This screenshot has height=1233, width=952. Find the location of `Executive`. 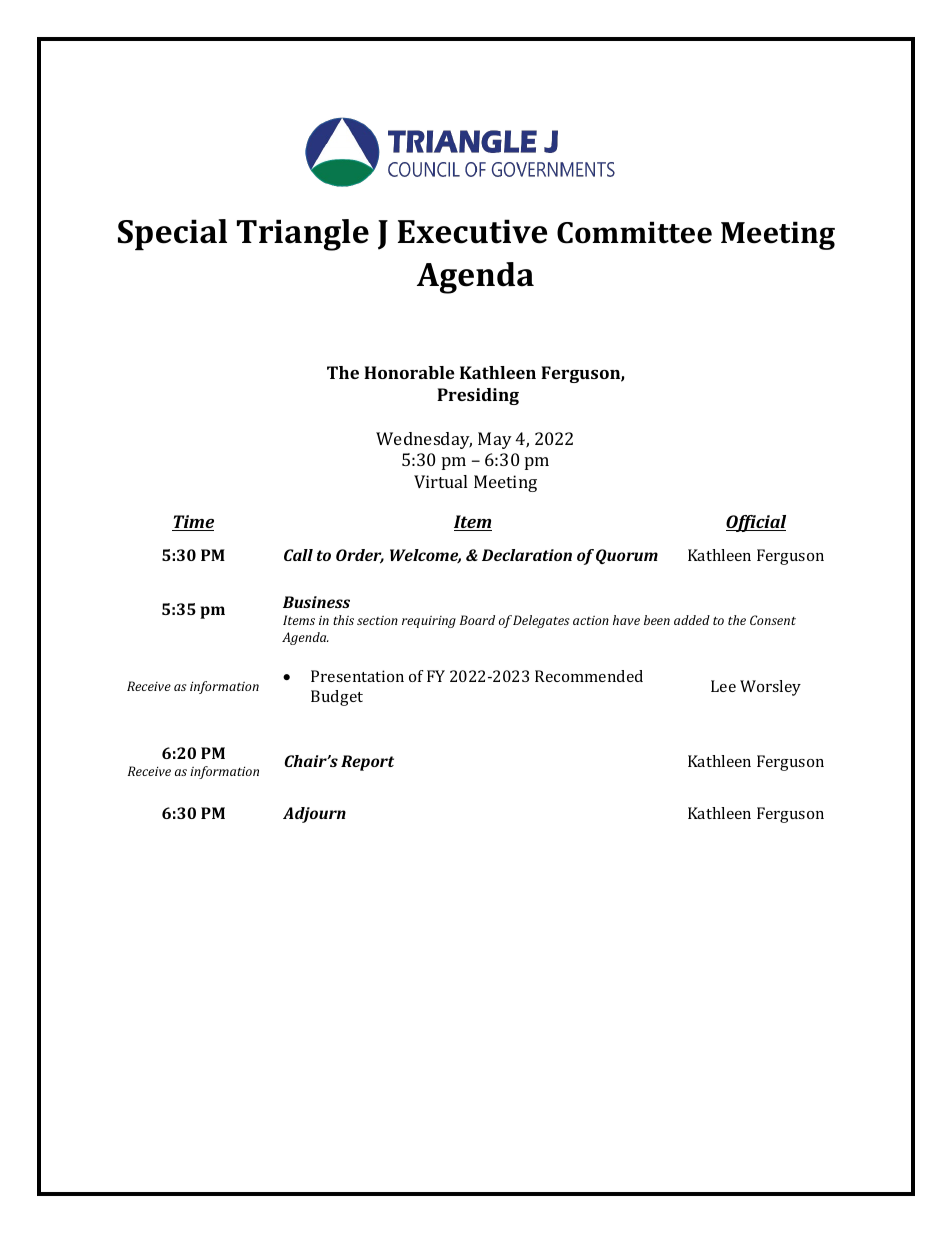

Executive is located at coordinates (472, 231).
